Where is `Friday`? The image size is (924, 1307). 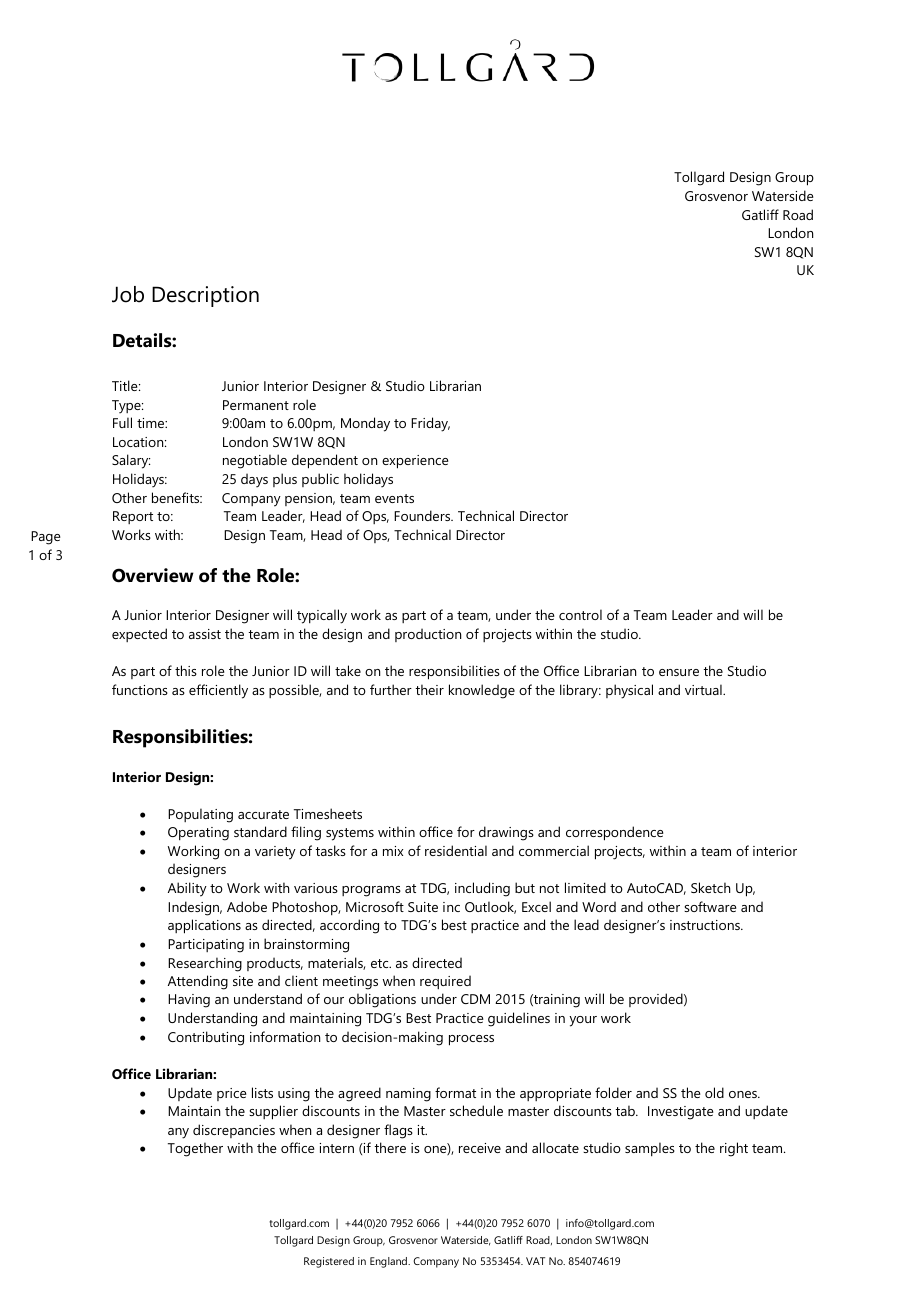
Friday is located at coordinates (430, 424).
